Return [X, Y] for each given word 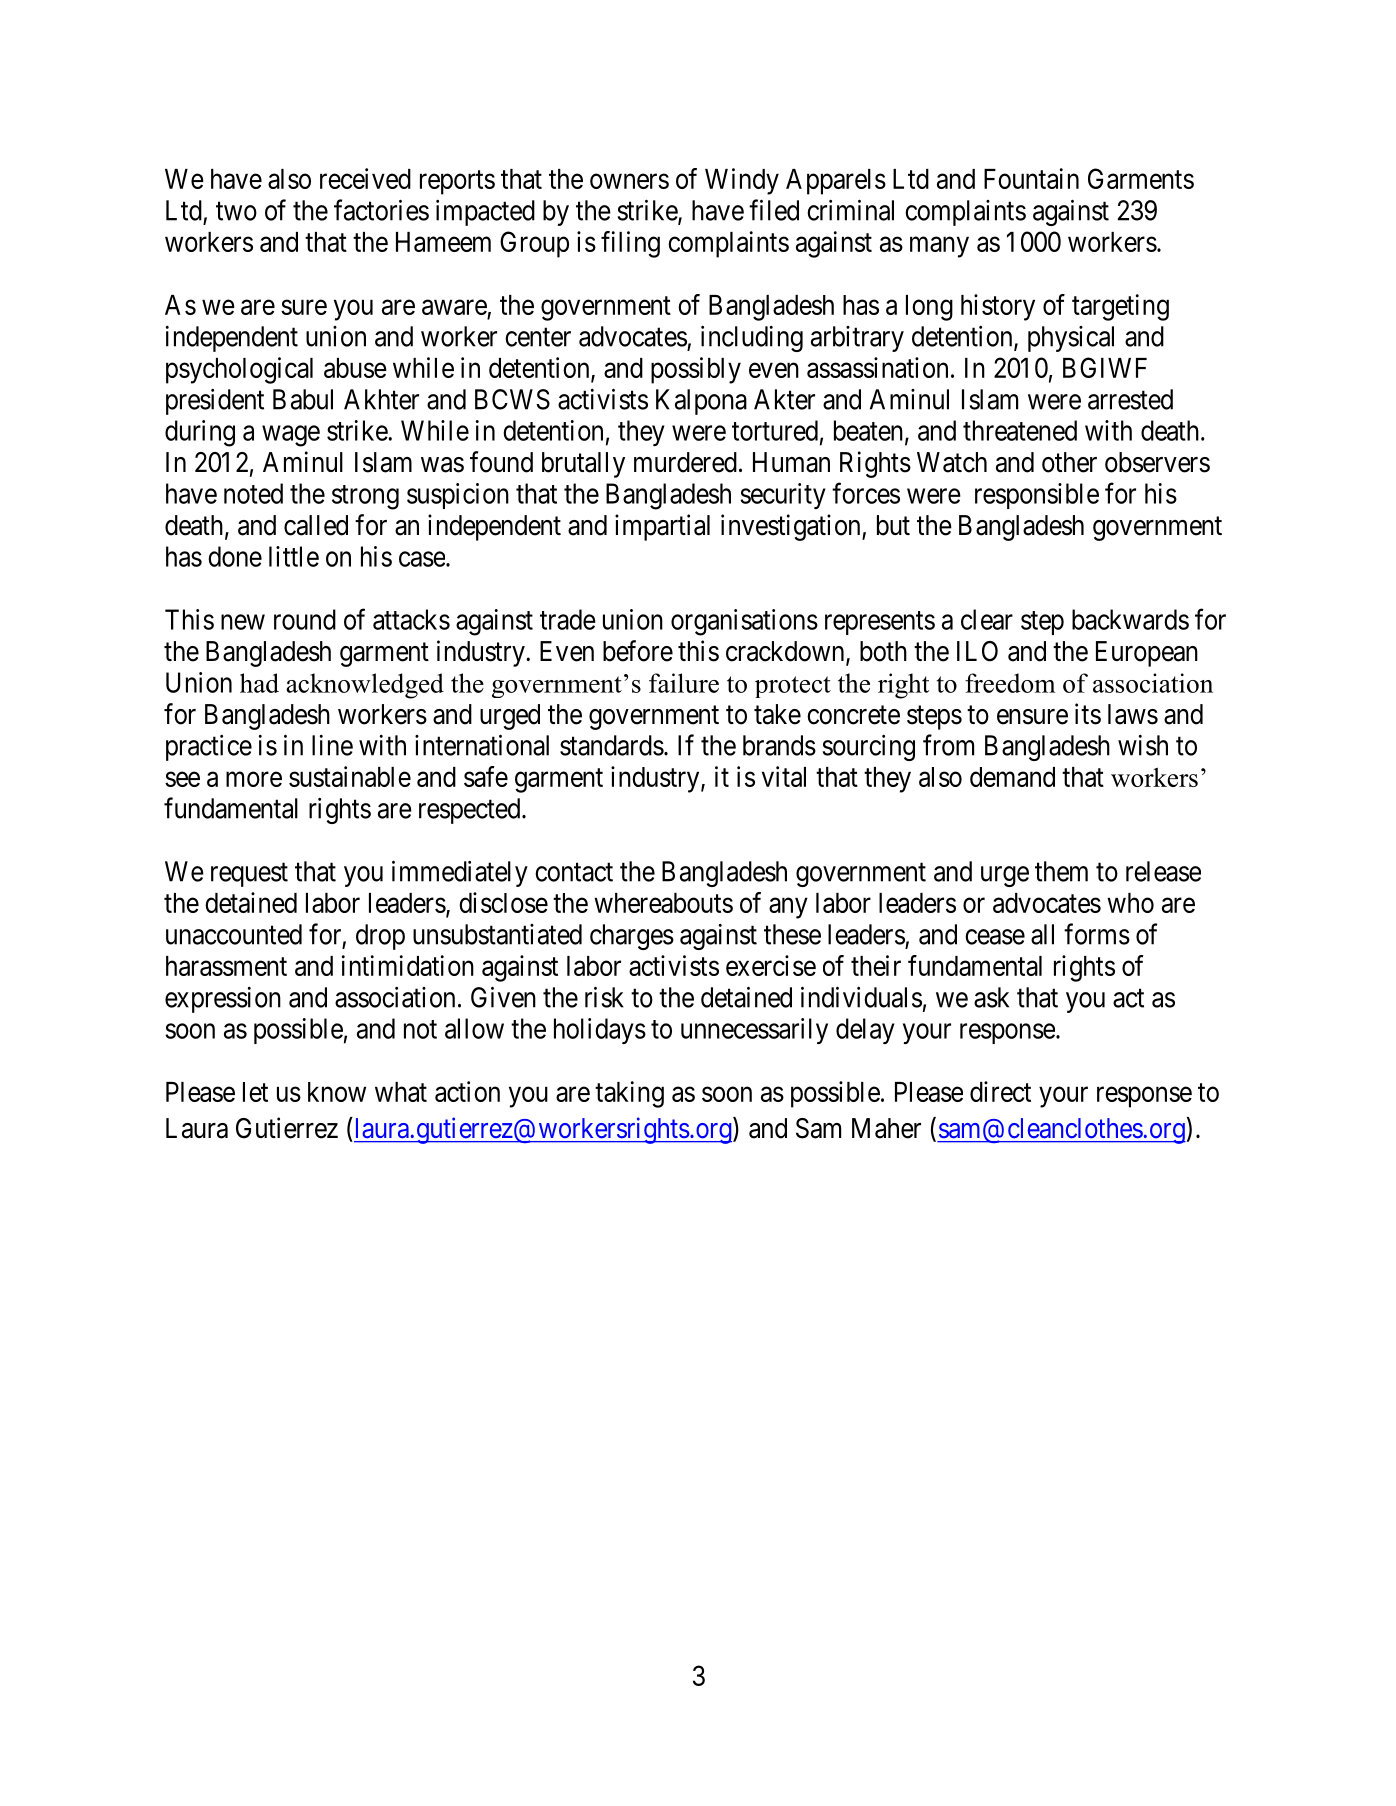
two [236, 211]
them [1061, 871]
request [249, 875]
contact [574, 872]
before [638, 651]
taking [629, 1094]
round [305, 619]
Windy [742, 181]
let [255, 1092]
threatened [1020, 430]
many [939, 247]
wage [291, 436]
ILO [977, 651]
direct [1000, 1091]
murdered [685, 462]
